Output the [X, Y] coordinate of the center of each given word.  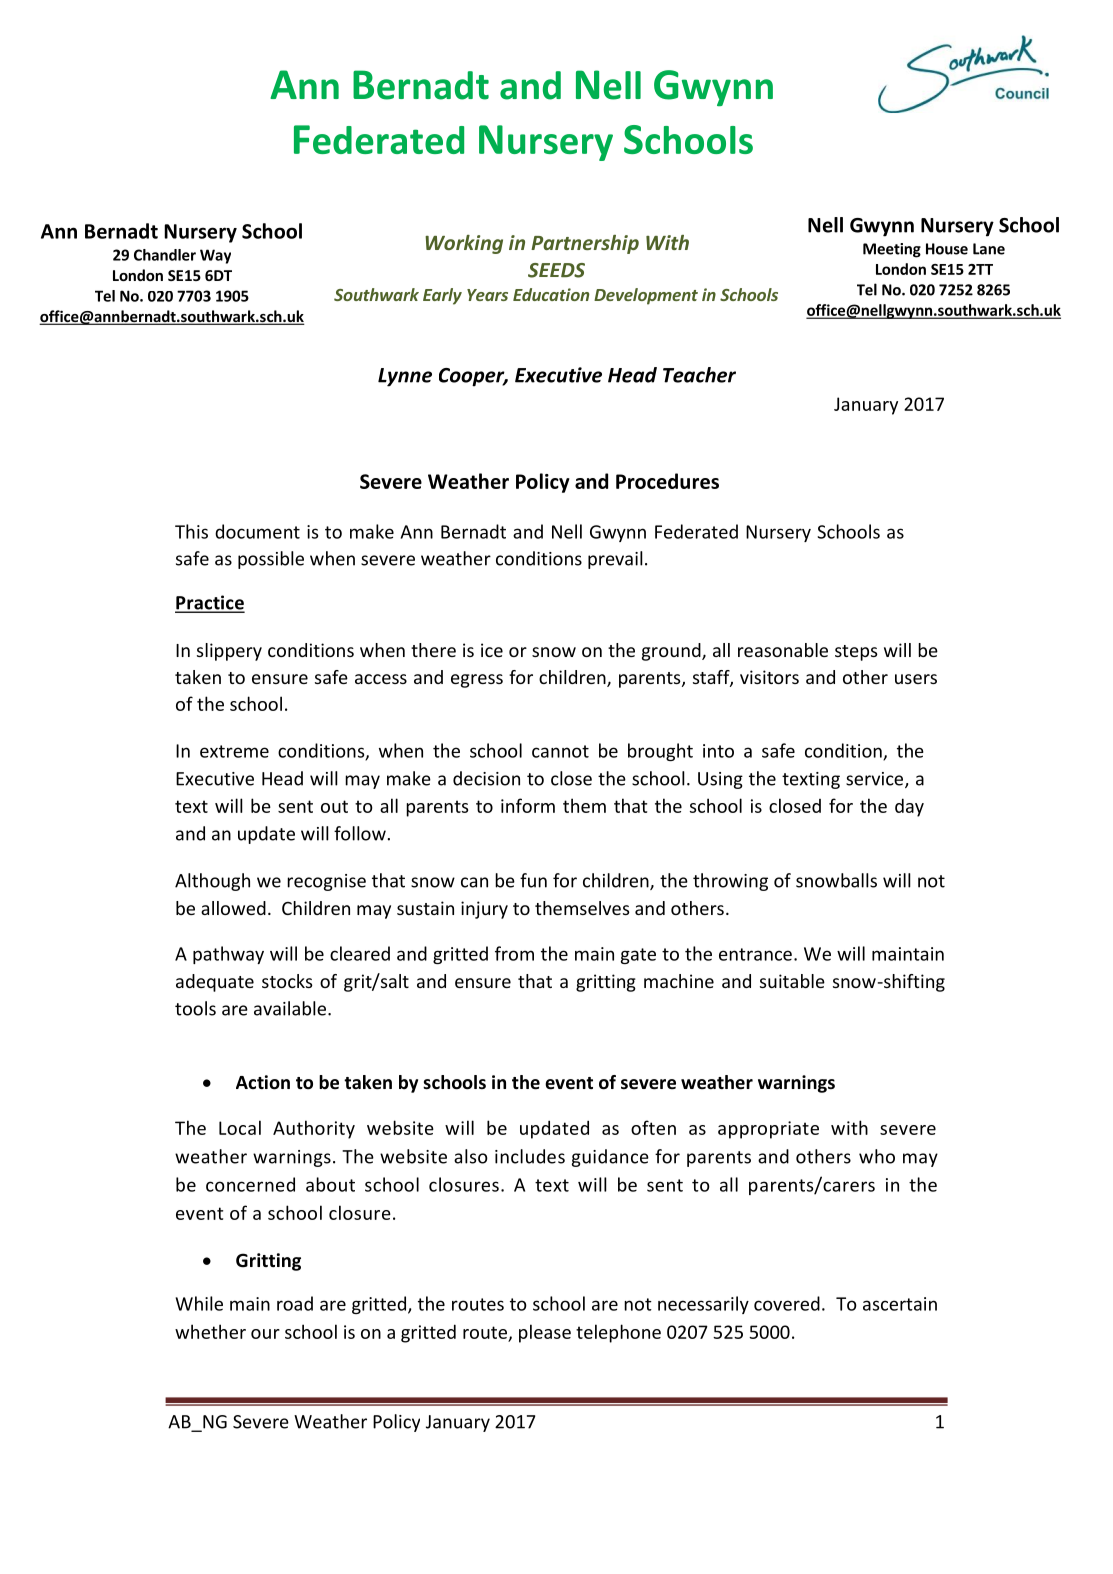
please [545, 1333]
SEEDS [556, 270]
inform [528, 805]
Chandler [165, 255]
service [876, 780]
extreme [234, 751]
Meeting [892, 250]
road [295, 1303]
